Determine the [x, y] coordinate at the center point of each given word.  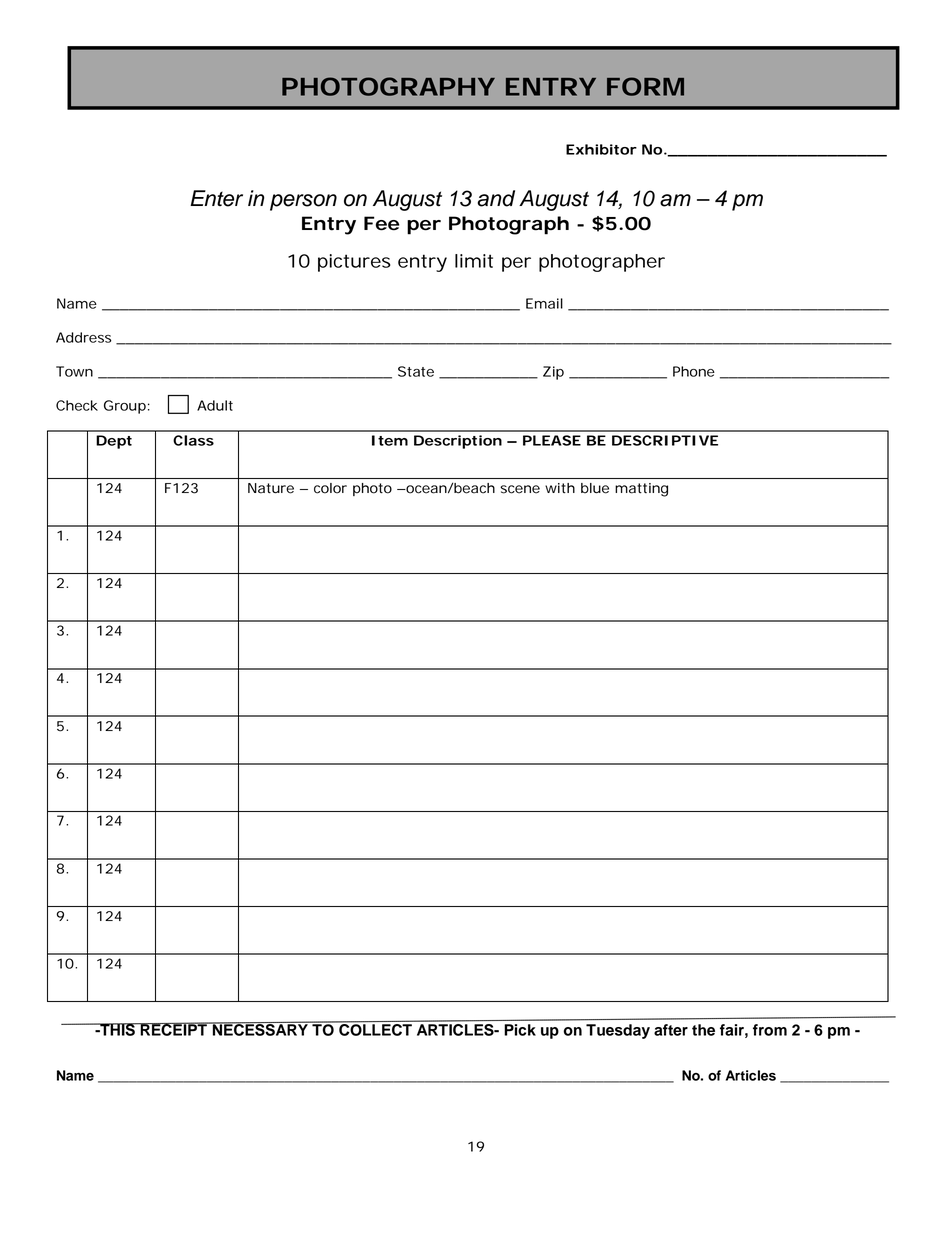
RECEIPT [173, 1029]
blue [595, 488]
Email [544, 303]
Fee [382, 223]
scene [520, 489]
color [330, 488]
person [303, 202]
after [671, 1030]
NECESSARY [260, 1029]
